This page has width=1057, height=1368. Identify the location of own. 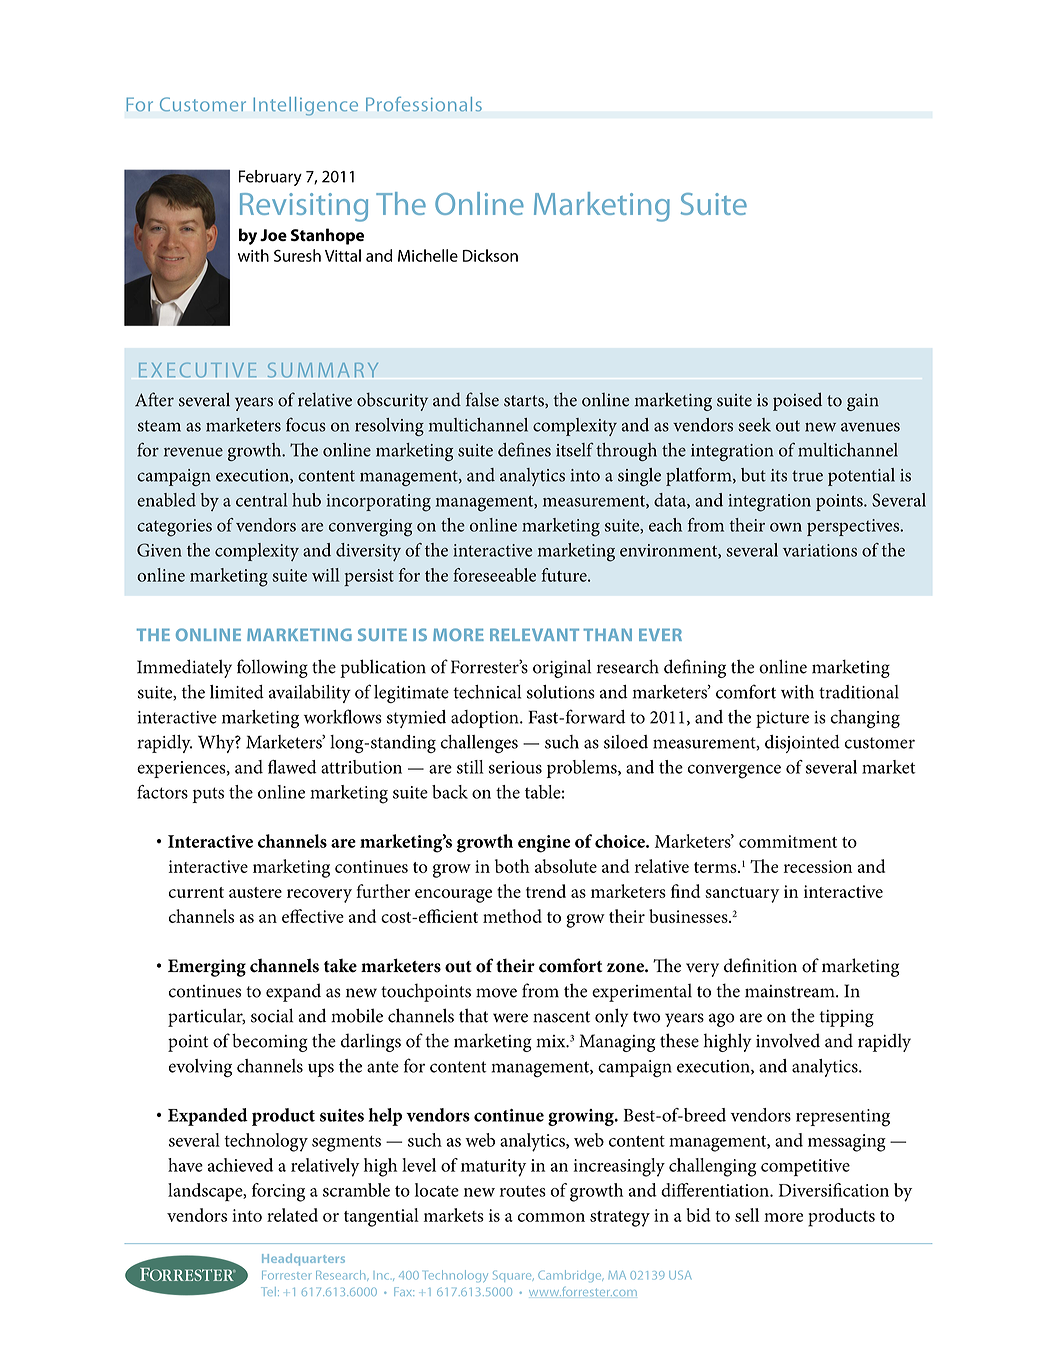
(786, 527).
